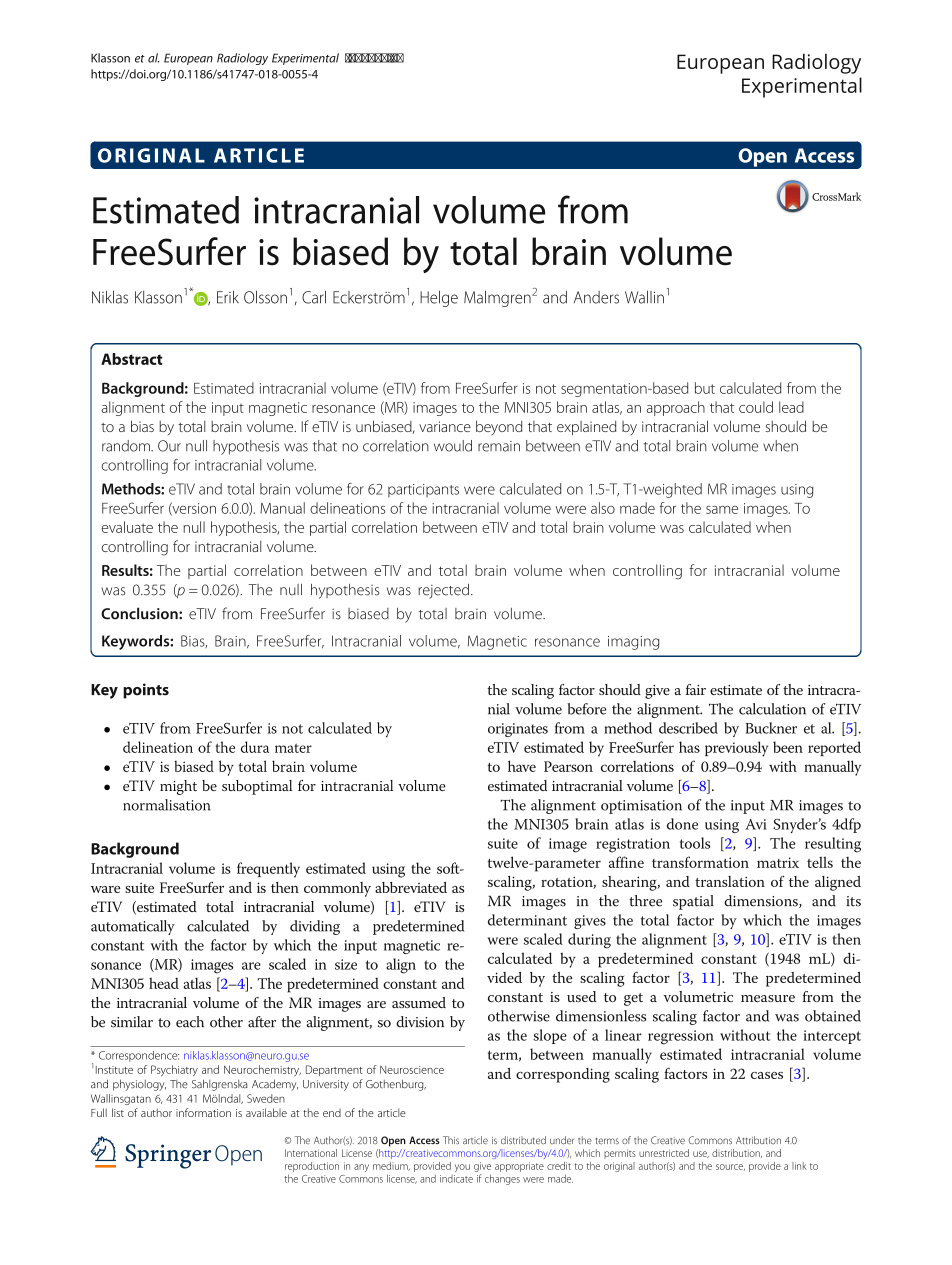 The image size is (952, 1265). Describe the element at coordinates (462, 1168) in the document. I see `you` at that location.
